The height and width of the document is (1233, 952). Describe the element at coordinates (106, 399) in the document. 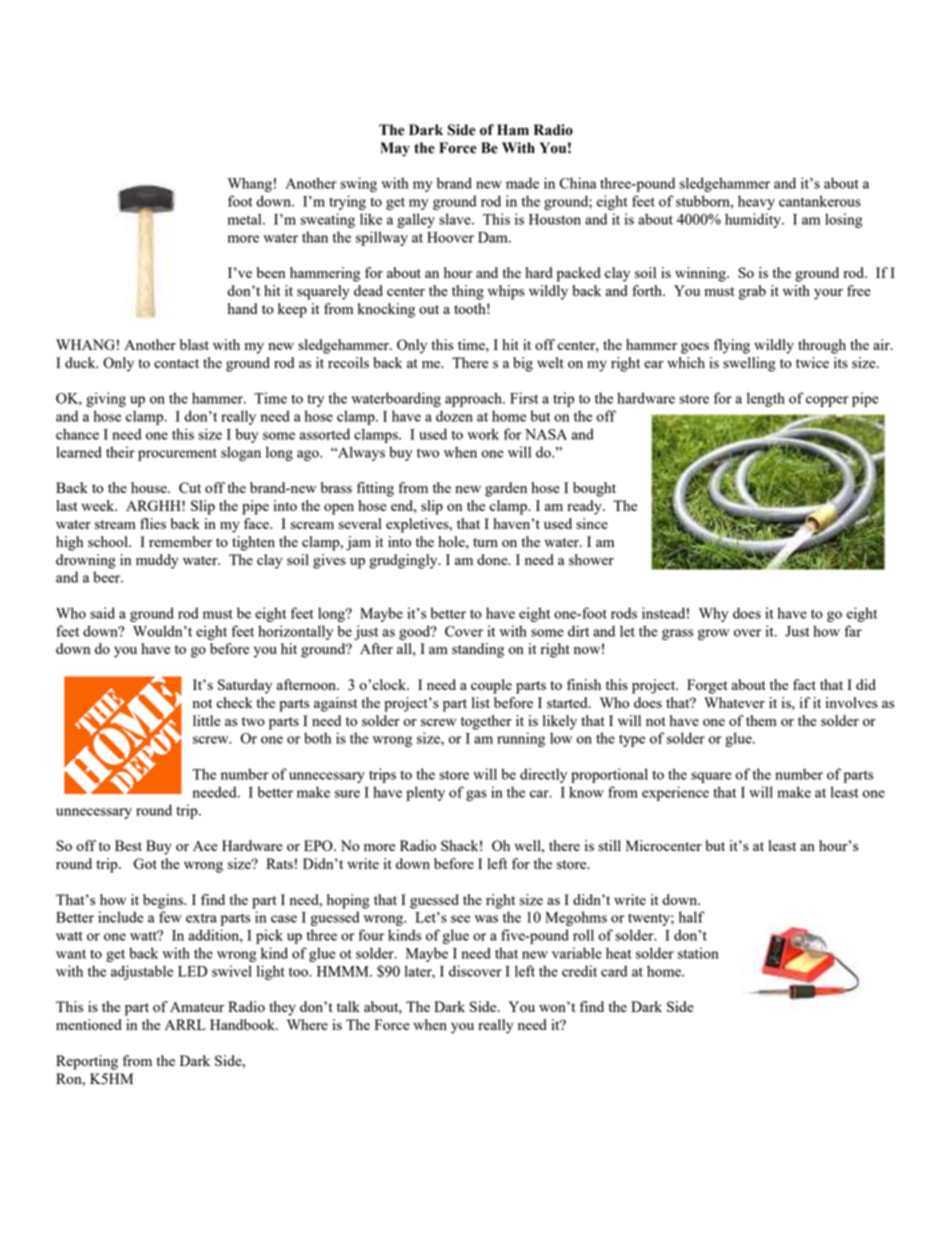

I see `giving` at that location.
